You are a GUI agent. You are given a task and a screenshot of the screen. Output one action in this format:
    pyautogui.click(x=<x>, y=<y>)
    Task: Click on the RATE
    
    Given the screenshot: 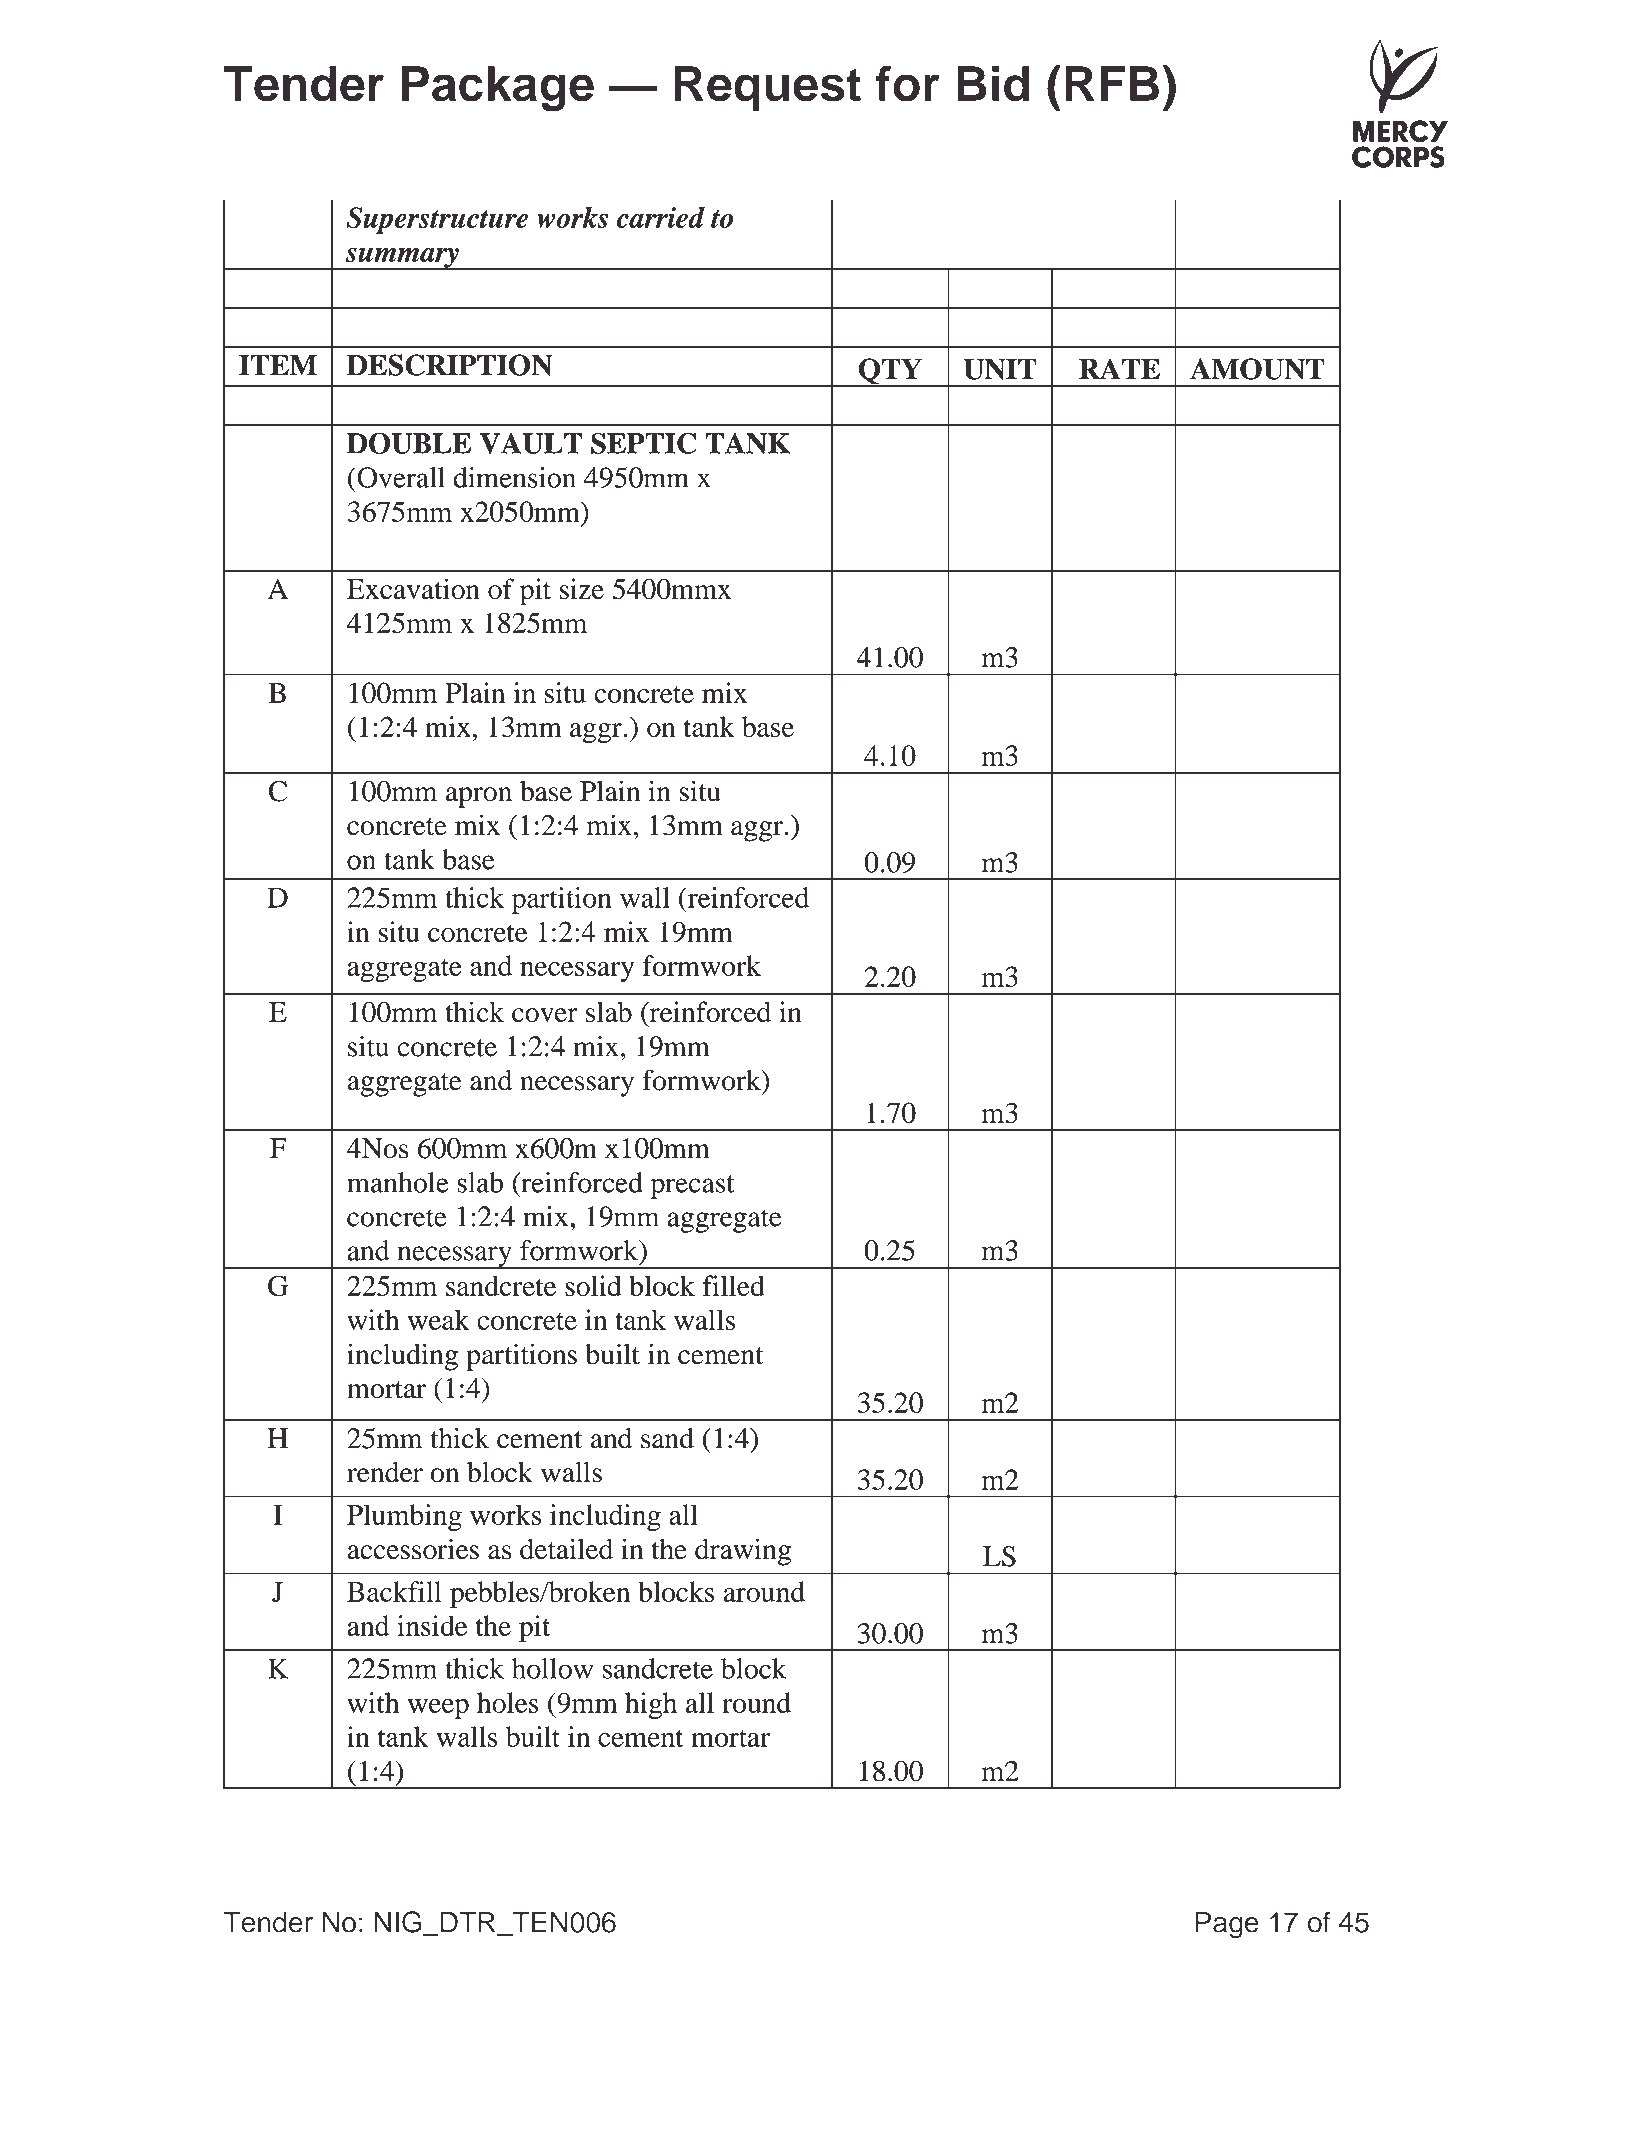 What is the action you would take?
    pyautogui.click(x=1119, y=368)
